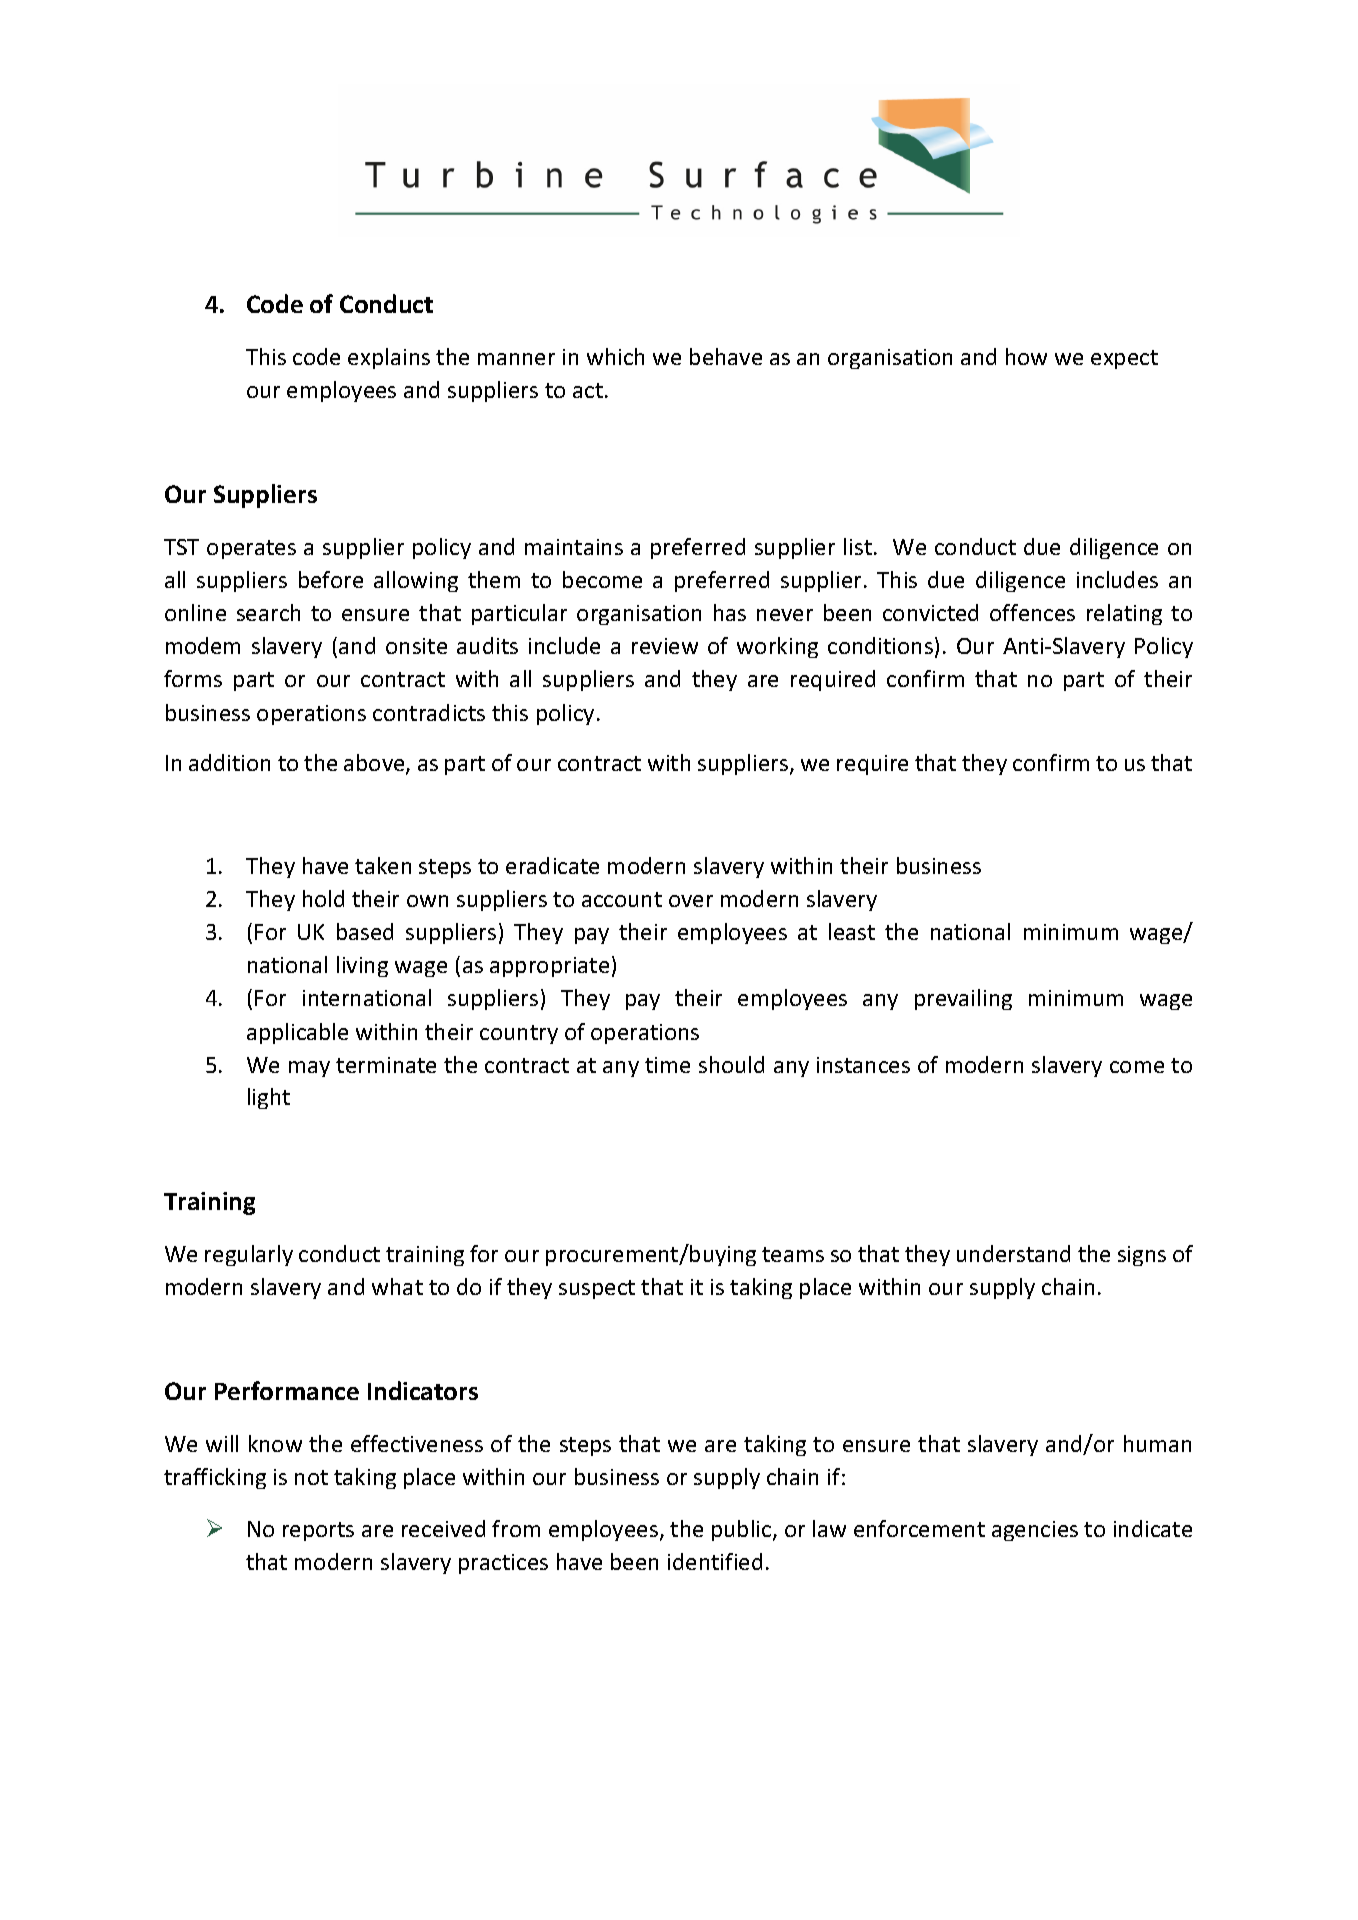 This page has height=1920, width=1358. I want to click on understand, so click(1013, 1253).
